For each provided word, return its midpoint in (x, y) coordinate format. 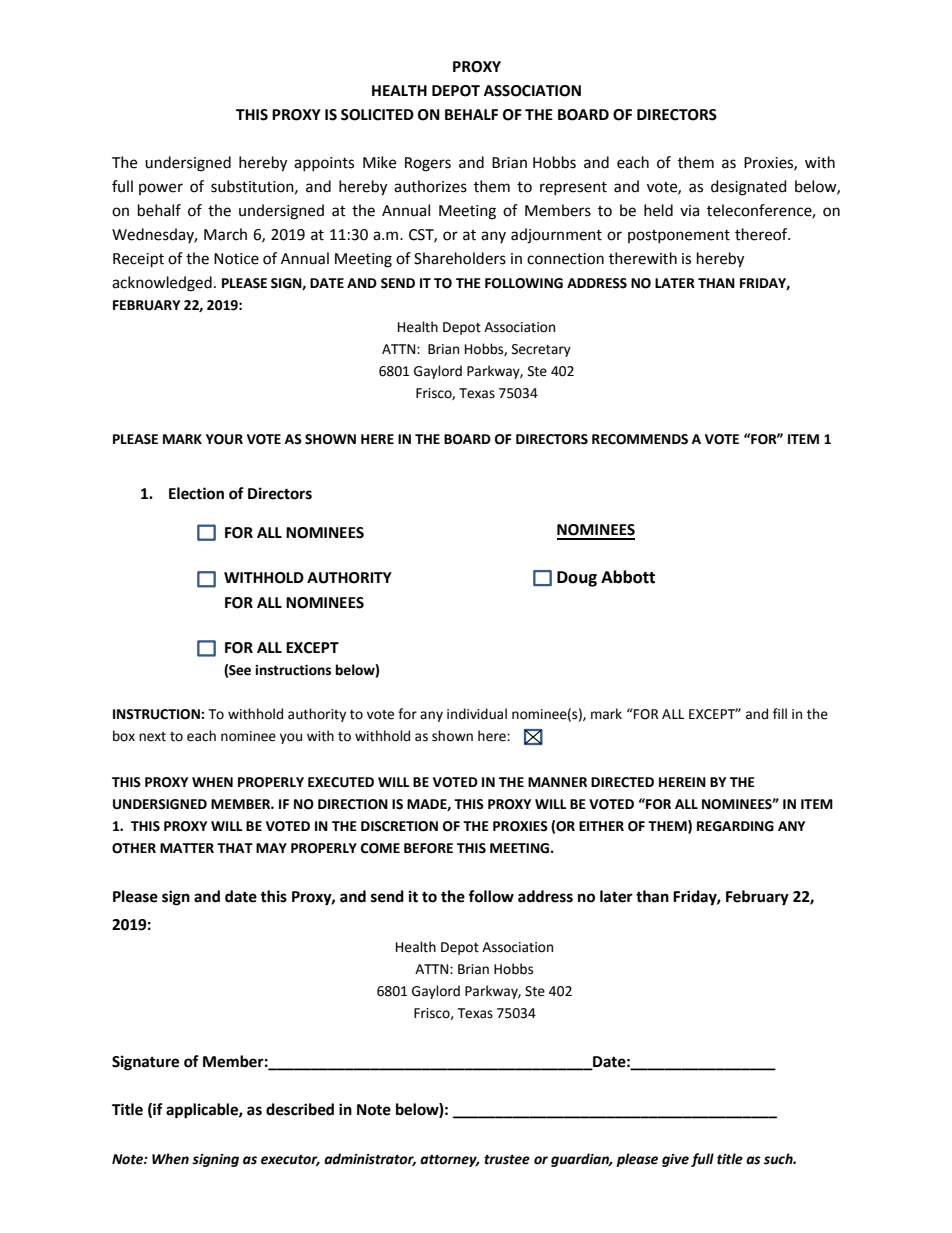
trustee (507, 1159)
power (161, 189)
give (675, 1160)
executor (290, 1160)
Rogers (428, 164)
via (689, 211)
